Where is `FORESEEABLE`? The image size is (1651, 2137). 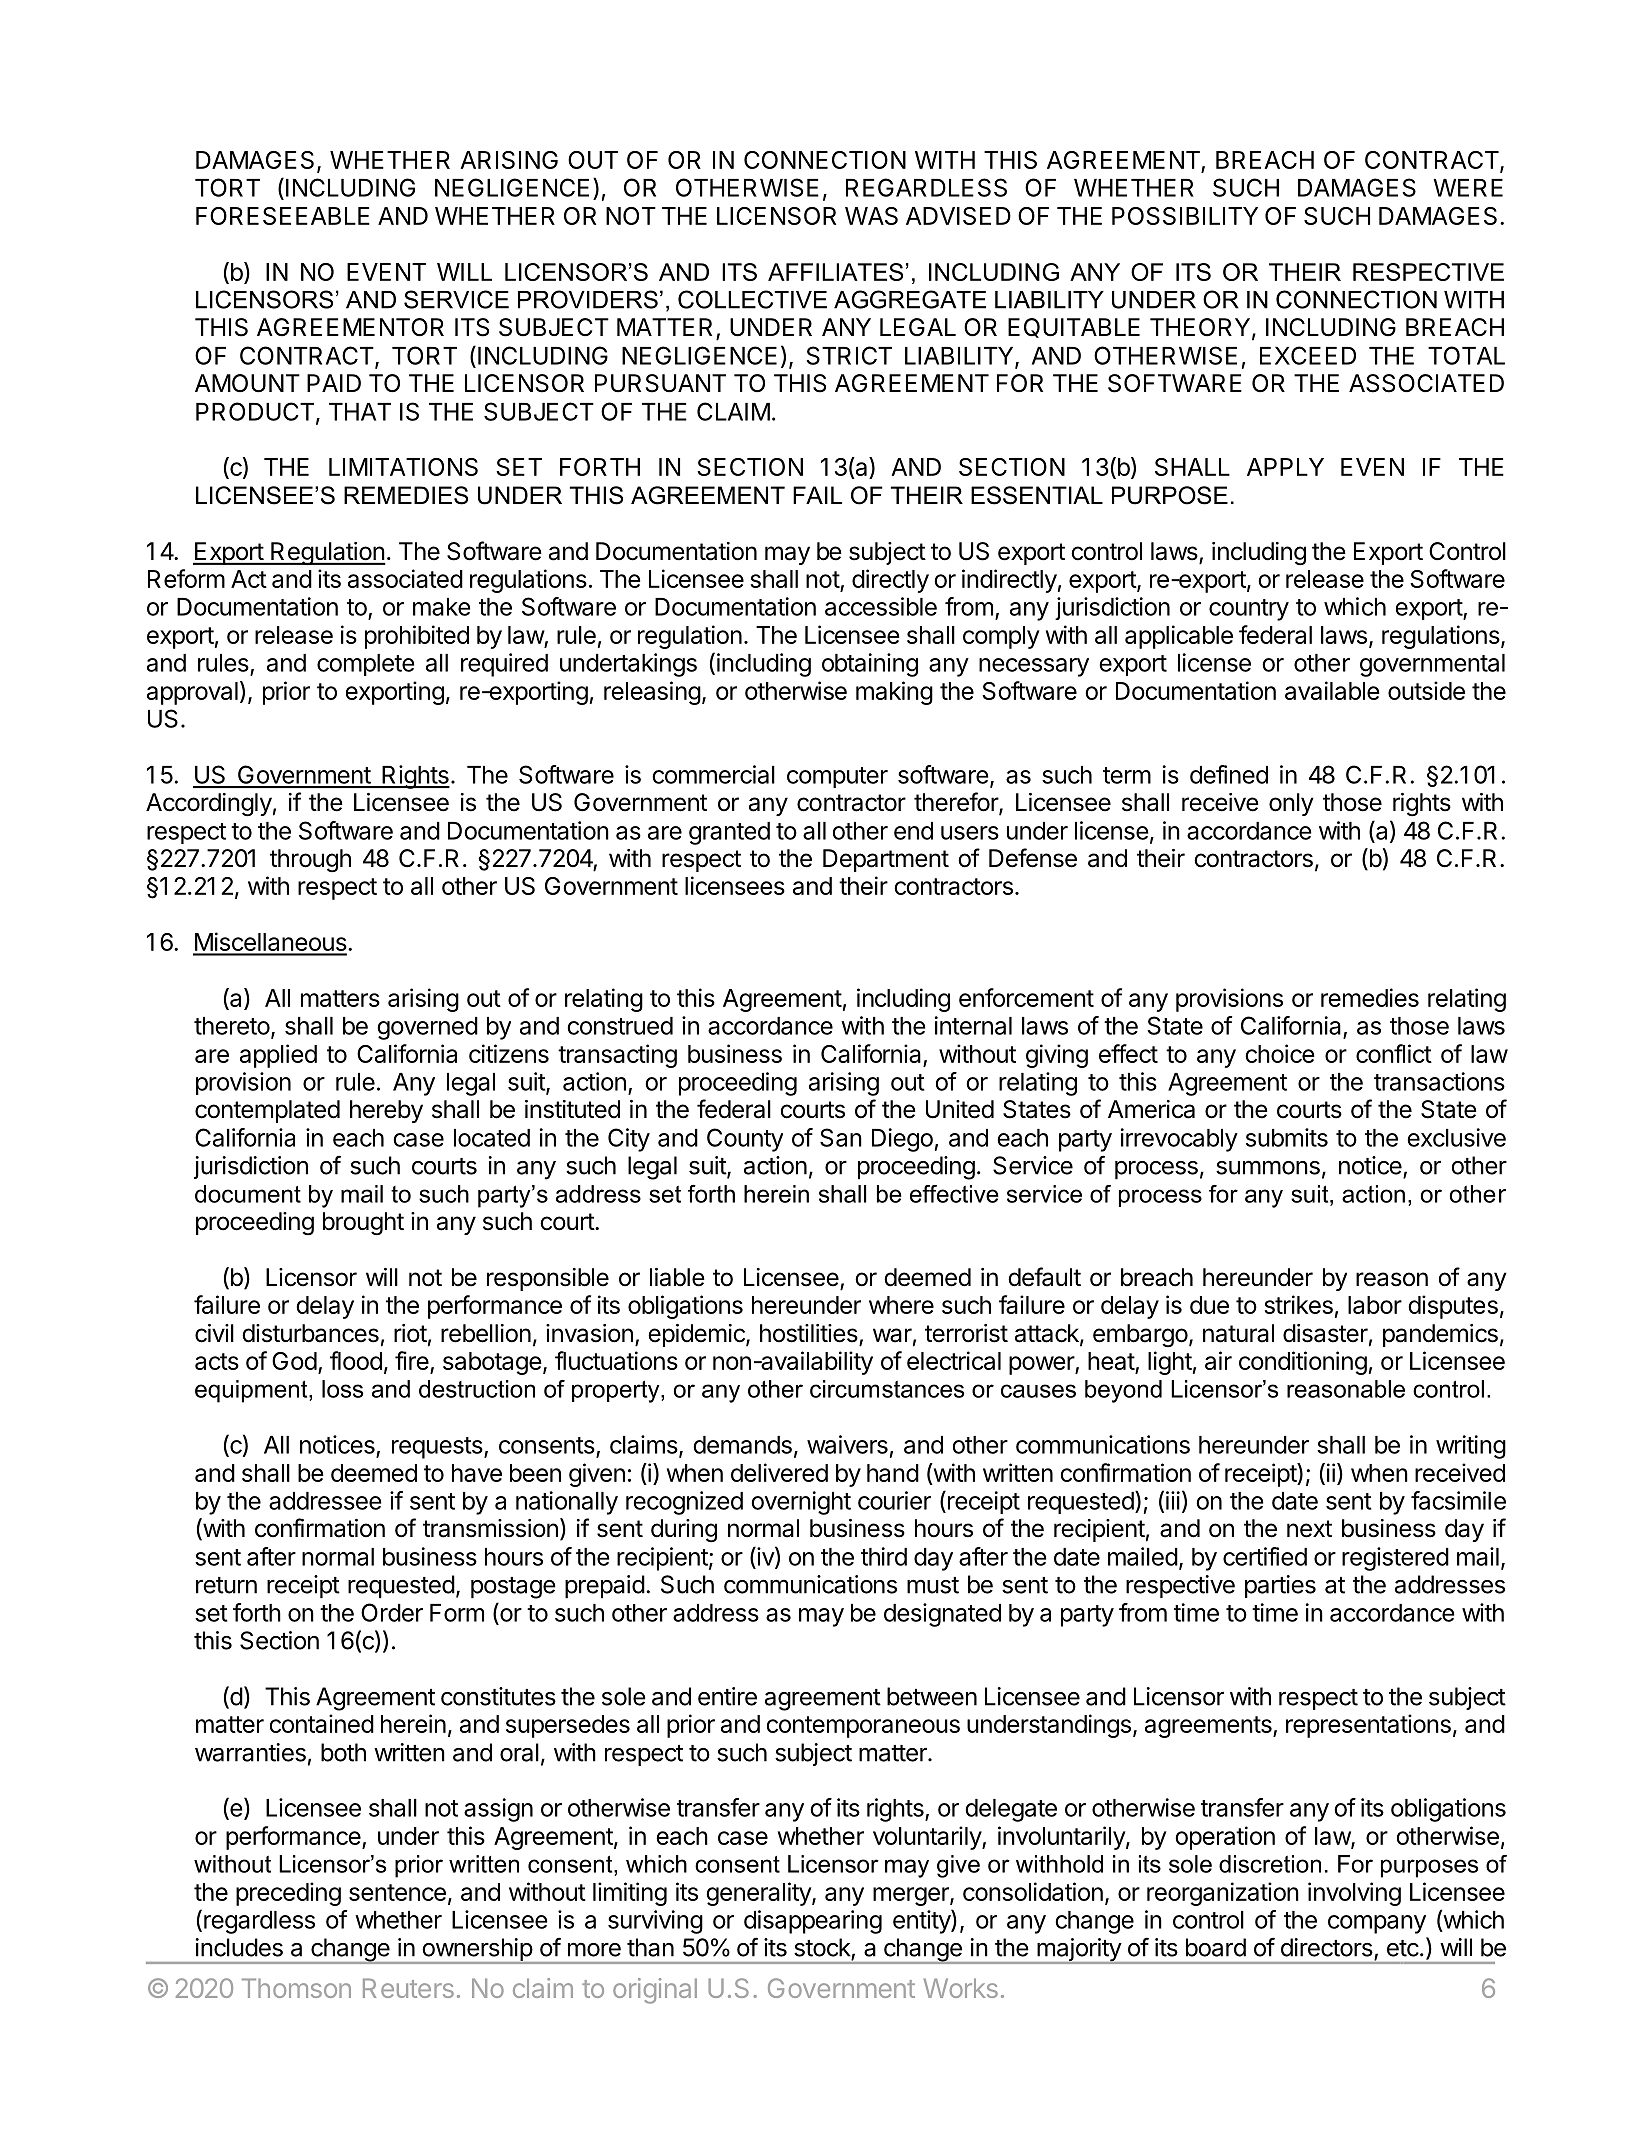 FORESEEABLE is located at coordinates (283, 216).
